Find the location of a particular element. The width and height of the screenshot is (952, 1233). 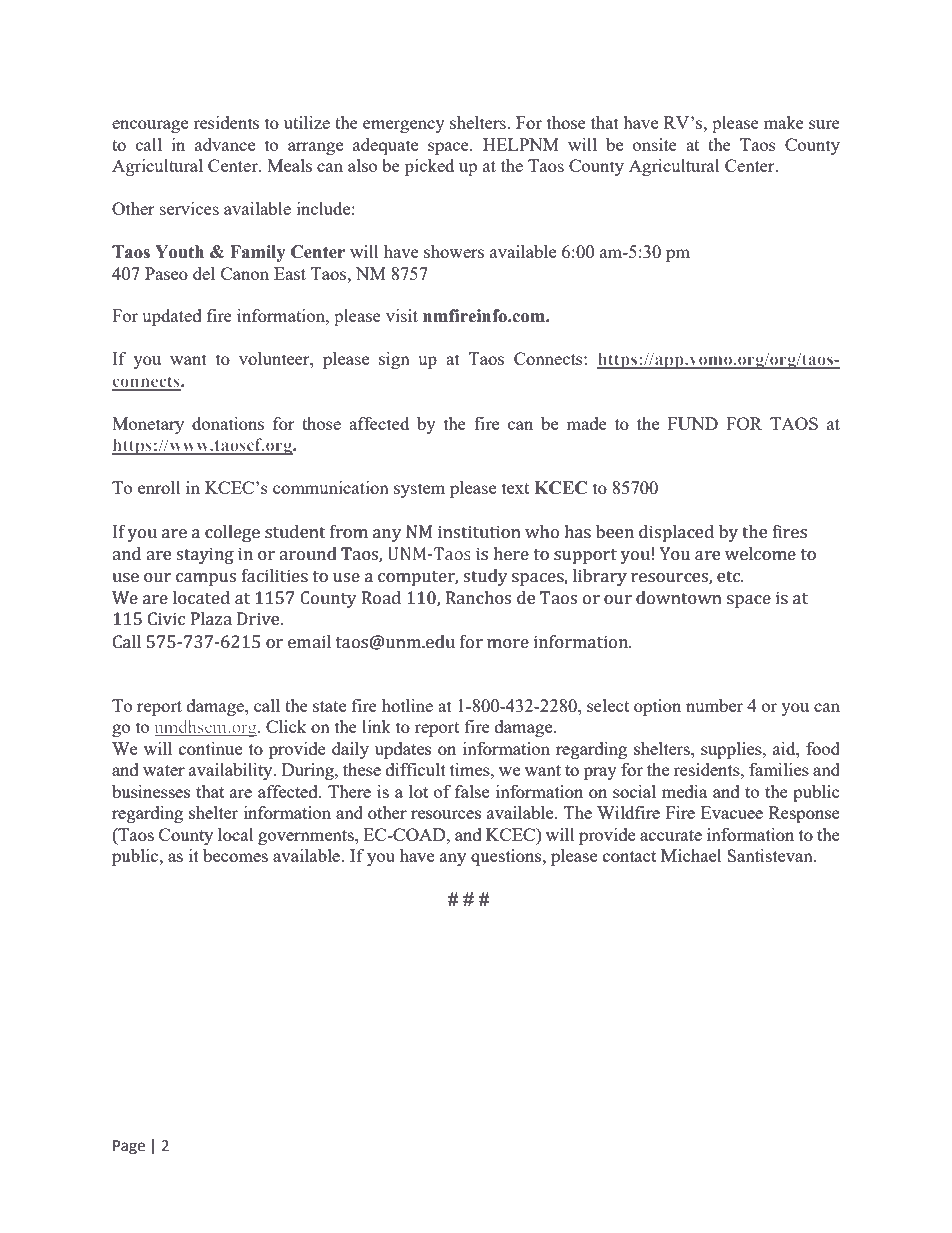

updated is located at coordinates (171, 317).
